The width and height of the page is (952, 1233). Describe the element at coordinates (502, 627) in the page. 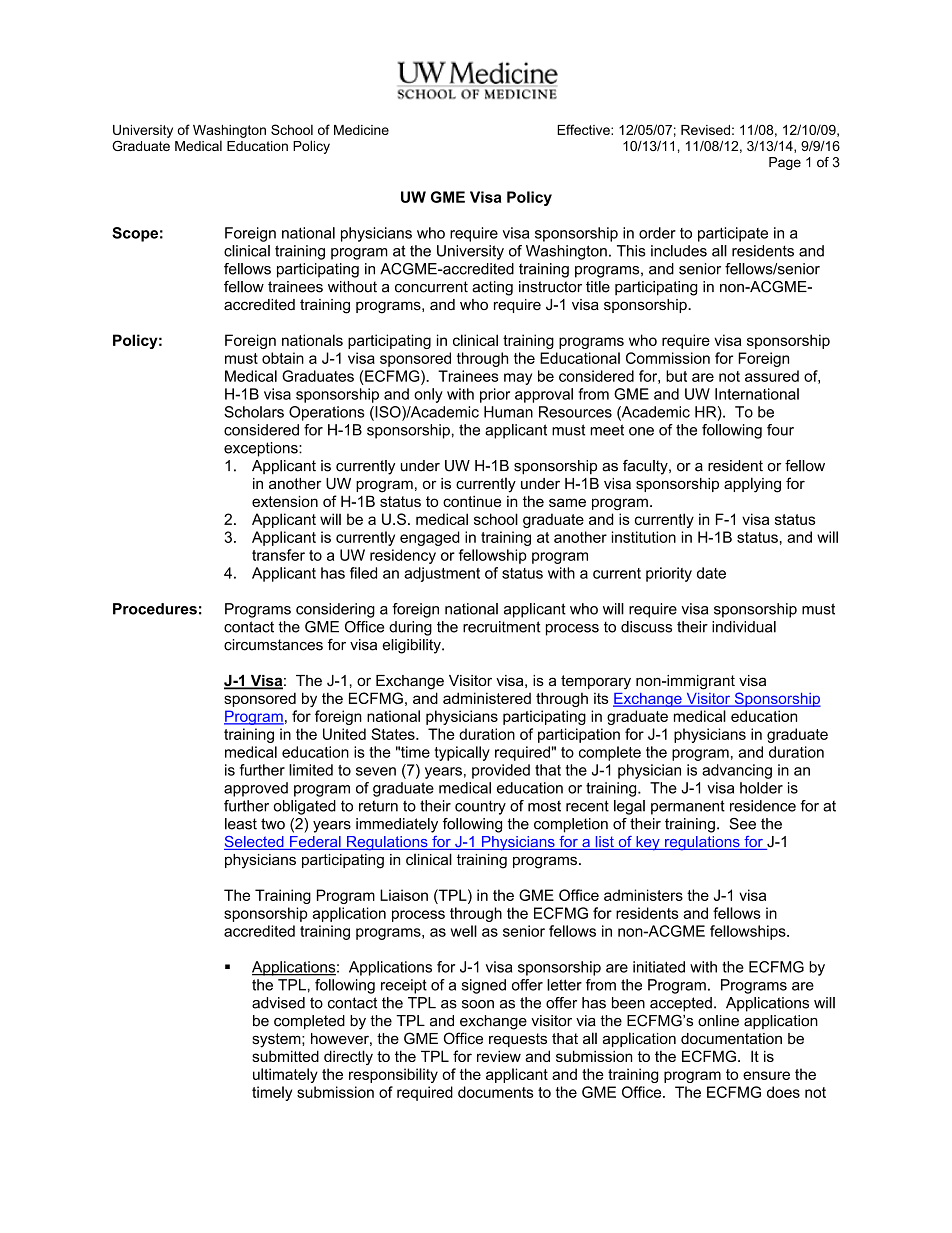

I see `recruitment` at that location.
